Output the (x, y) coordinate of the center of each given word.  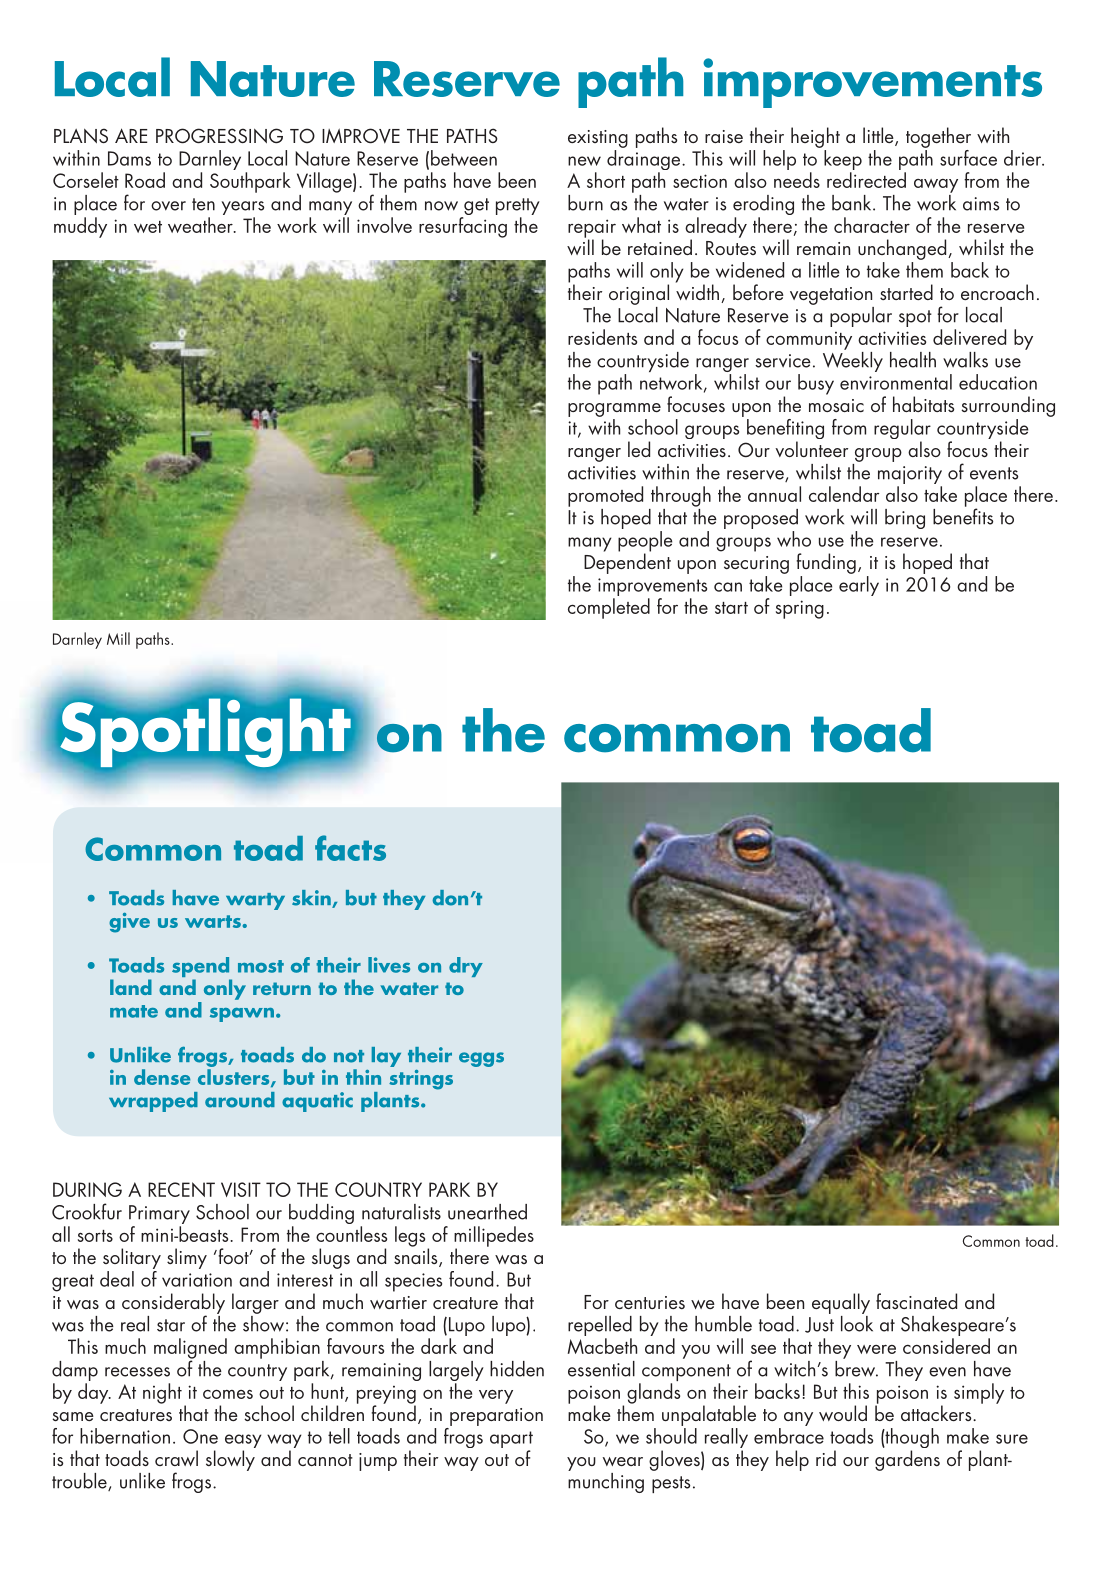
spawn (242, 1015)
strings (421, 1080)
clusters (235, 1078)
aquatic (317, 1102)
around (240, 1100)
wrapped (153, 1102)
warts (213, 921)
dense (162, 1077)
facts (350, 848)
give (129, 923)
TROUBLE (80, 1482)
